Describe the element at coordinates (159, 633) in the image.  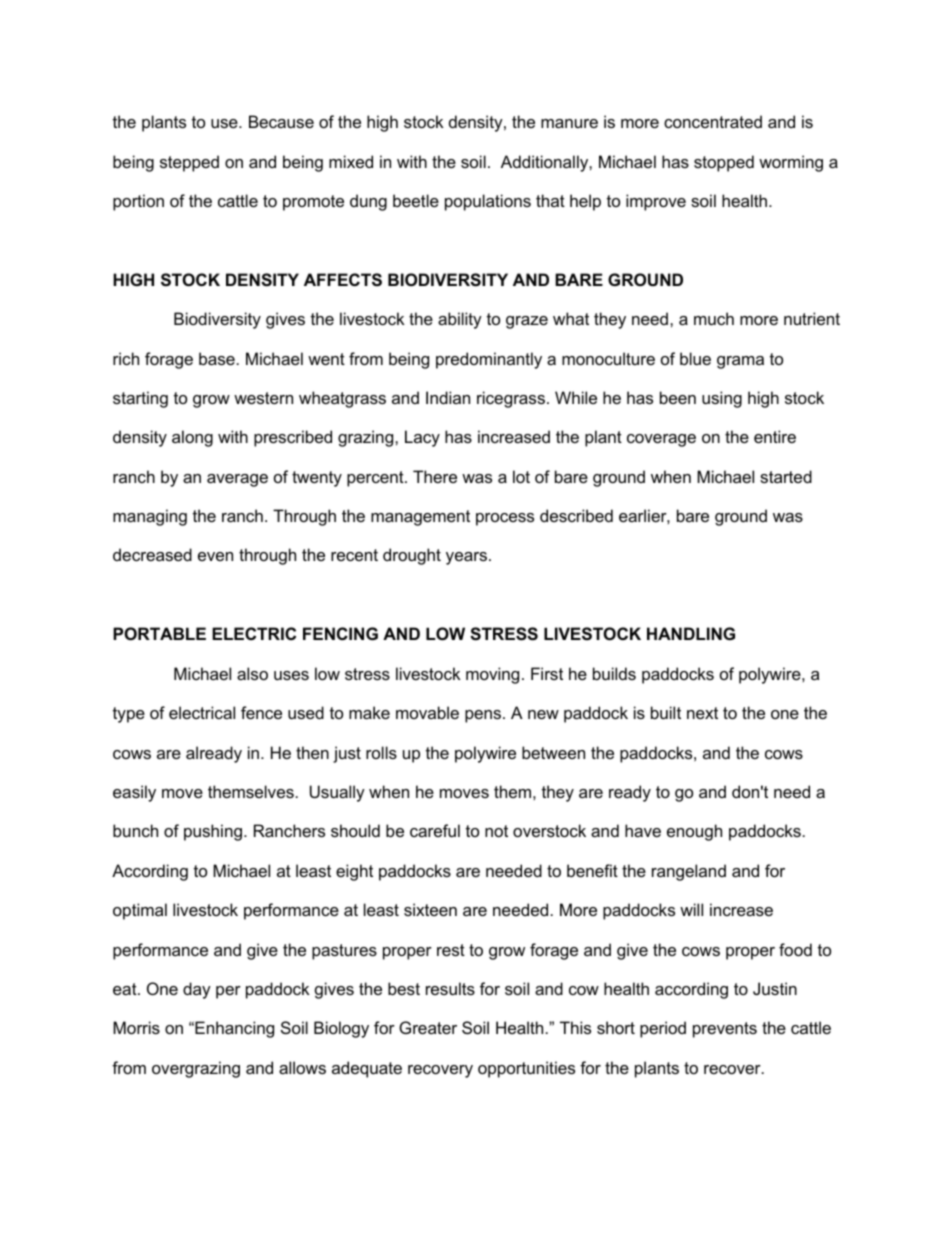
I see `PORTABLE` at that location.
